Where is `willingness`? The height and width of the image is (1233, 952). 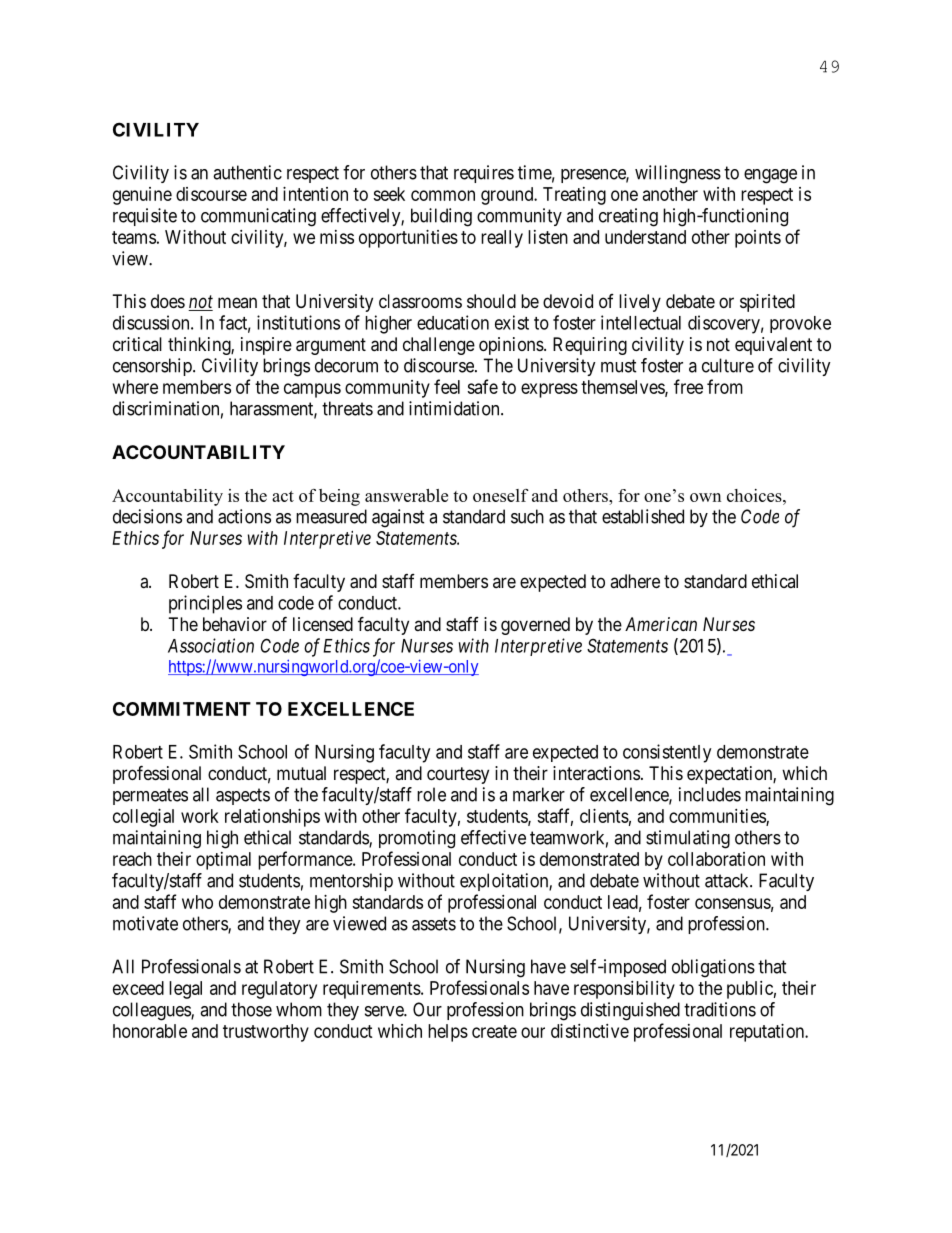
willingness is located at coordinates (678, 174).
